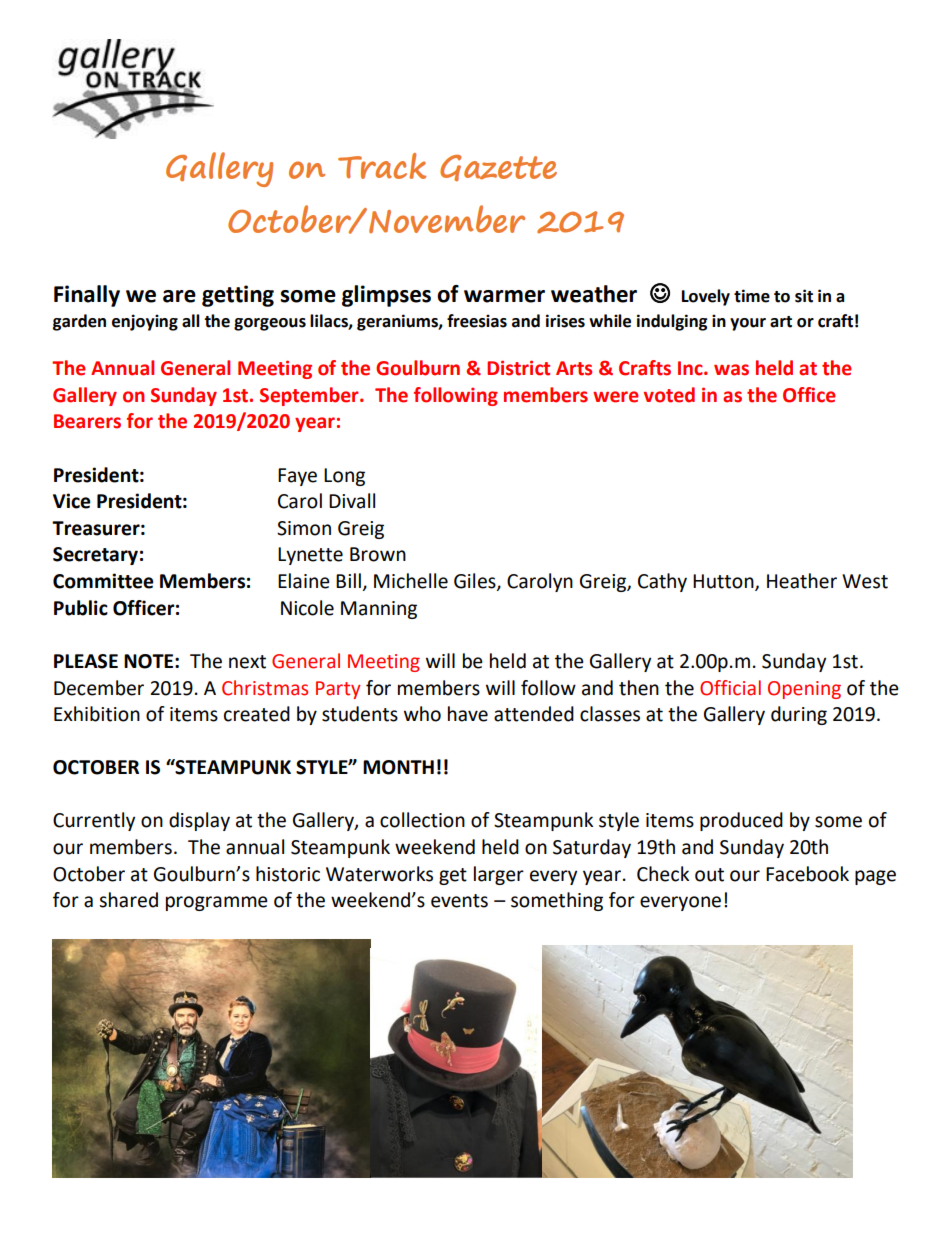 The width and height of the image is (952, 1233). What do you see at coordinates (145, 322) in the image?
I see `enjoying` at bounding box center [145, 322].
